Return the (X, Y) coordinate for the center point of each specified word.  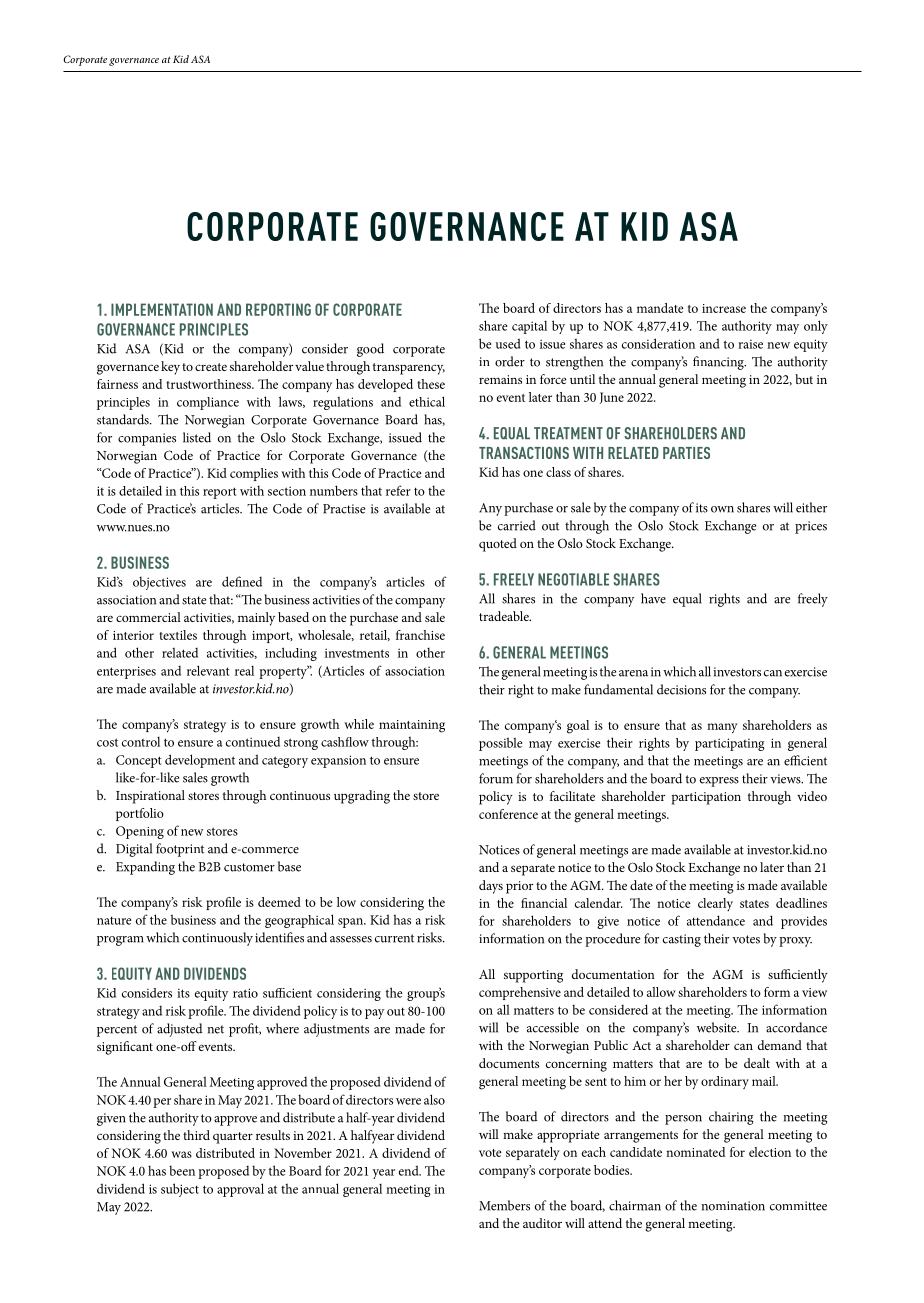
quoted (498, 545)
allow (661, 992)
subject (180, 1190)
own (722, 509)
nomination (733, 1206)
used (508, 343)
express (719, 782)
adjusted (179, 1030)
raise (750, 344)
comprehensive (520, 993)
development (200, 761)
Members (504, 1205)
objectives (159, 583)
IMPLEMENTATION (162, 309)
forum (496, 778)
